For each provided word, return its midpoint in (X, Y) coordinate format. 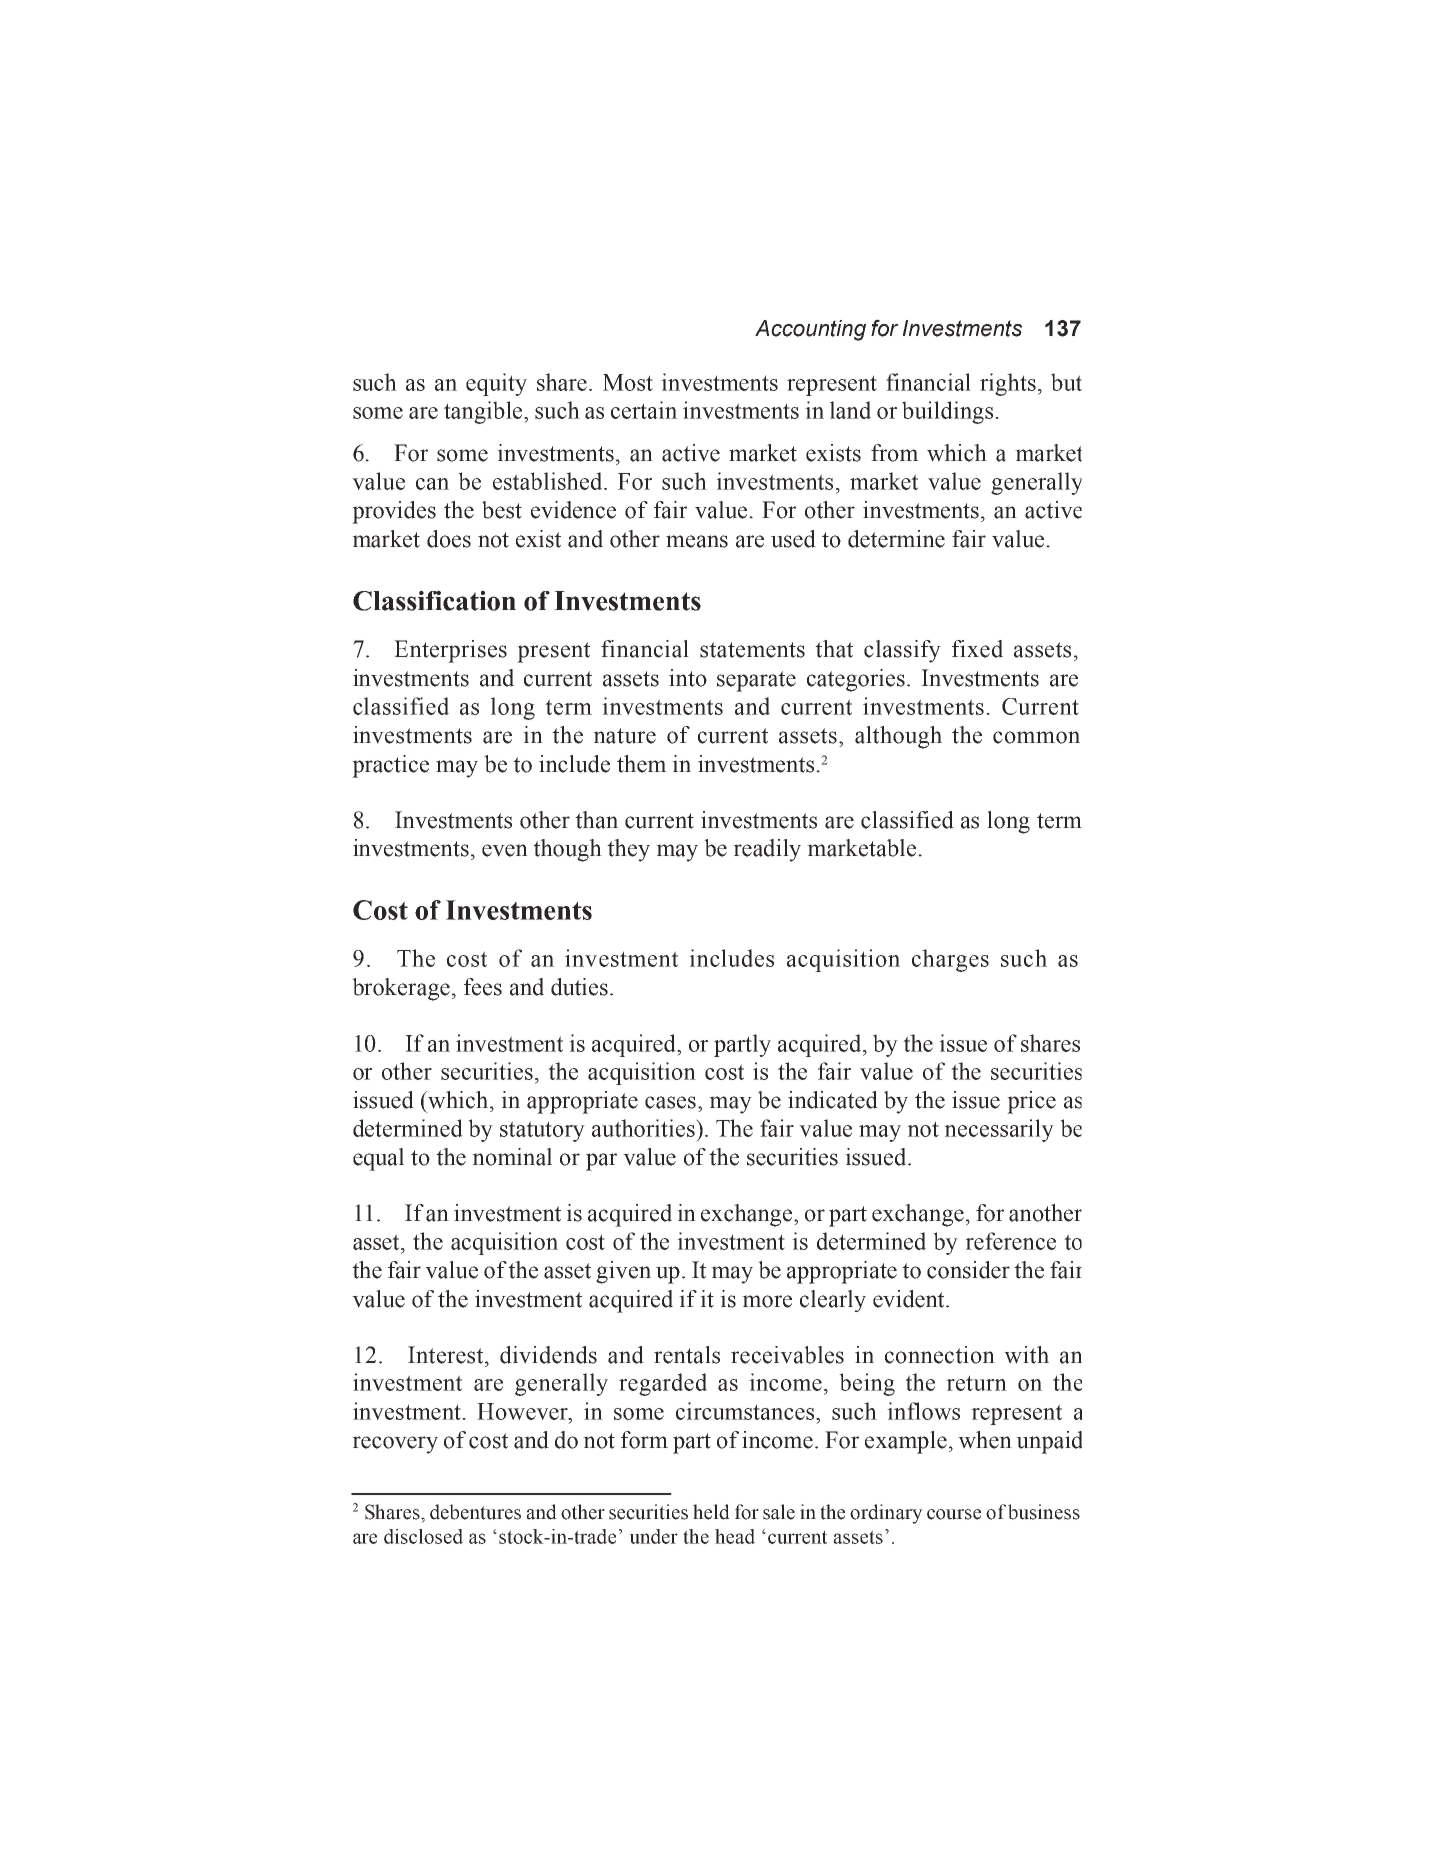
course (954, 1514)
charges (950, 960)
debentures (475, 1512)
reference (1010, 1241)
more (767, 1301)
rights (1008, 384)
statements (752, 650)
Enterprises (450, 651)
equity (496, 384)
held (711, 1512)
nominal (512, 1157)
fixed (977, 649)
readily (767, 850)
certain (644, 410)
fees (483, 987)
